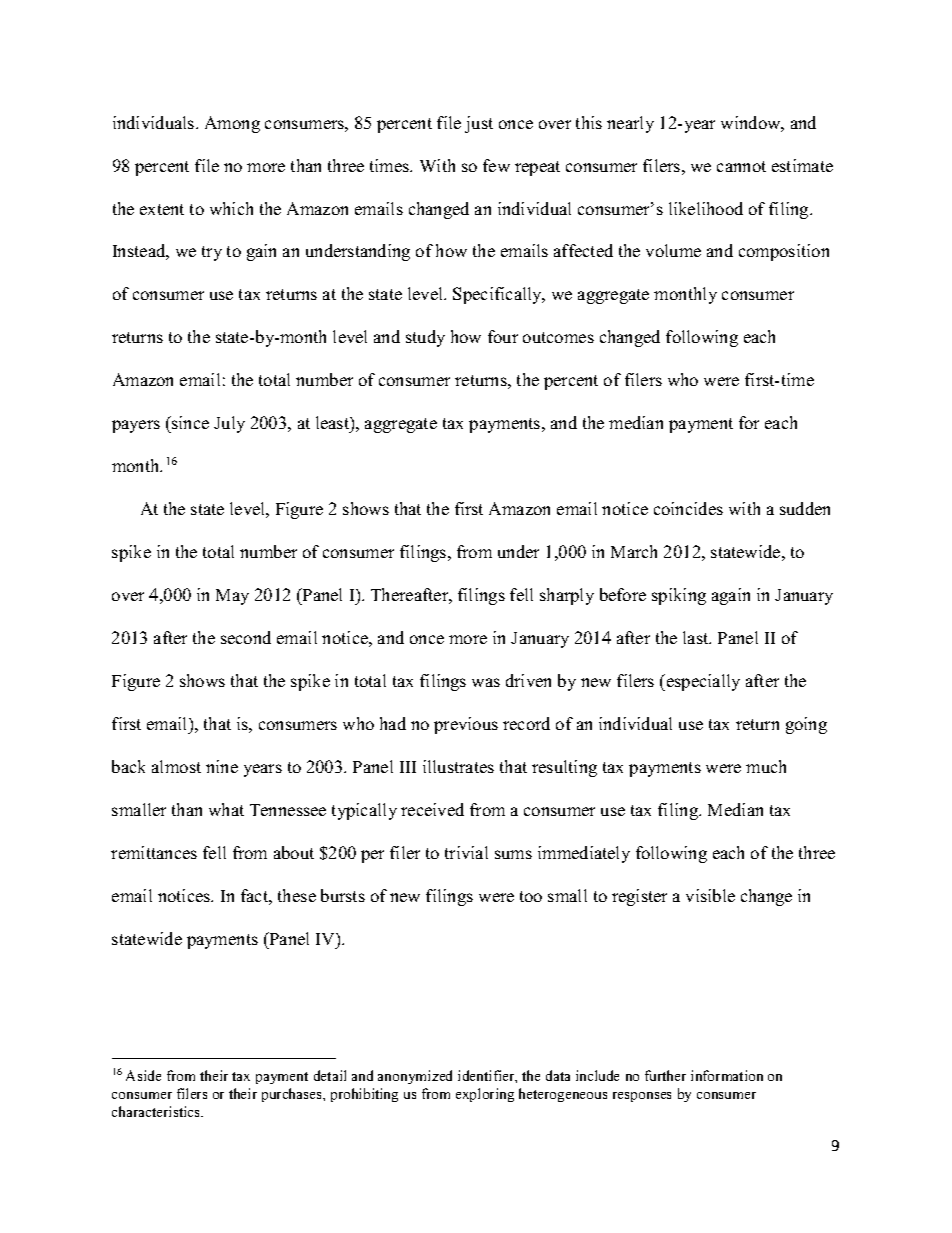  I want to click on Among, so click(232, 124).
